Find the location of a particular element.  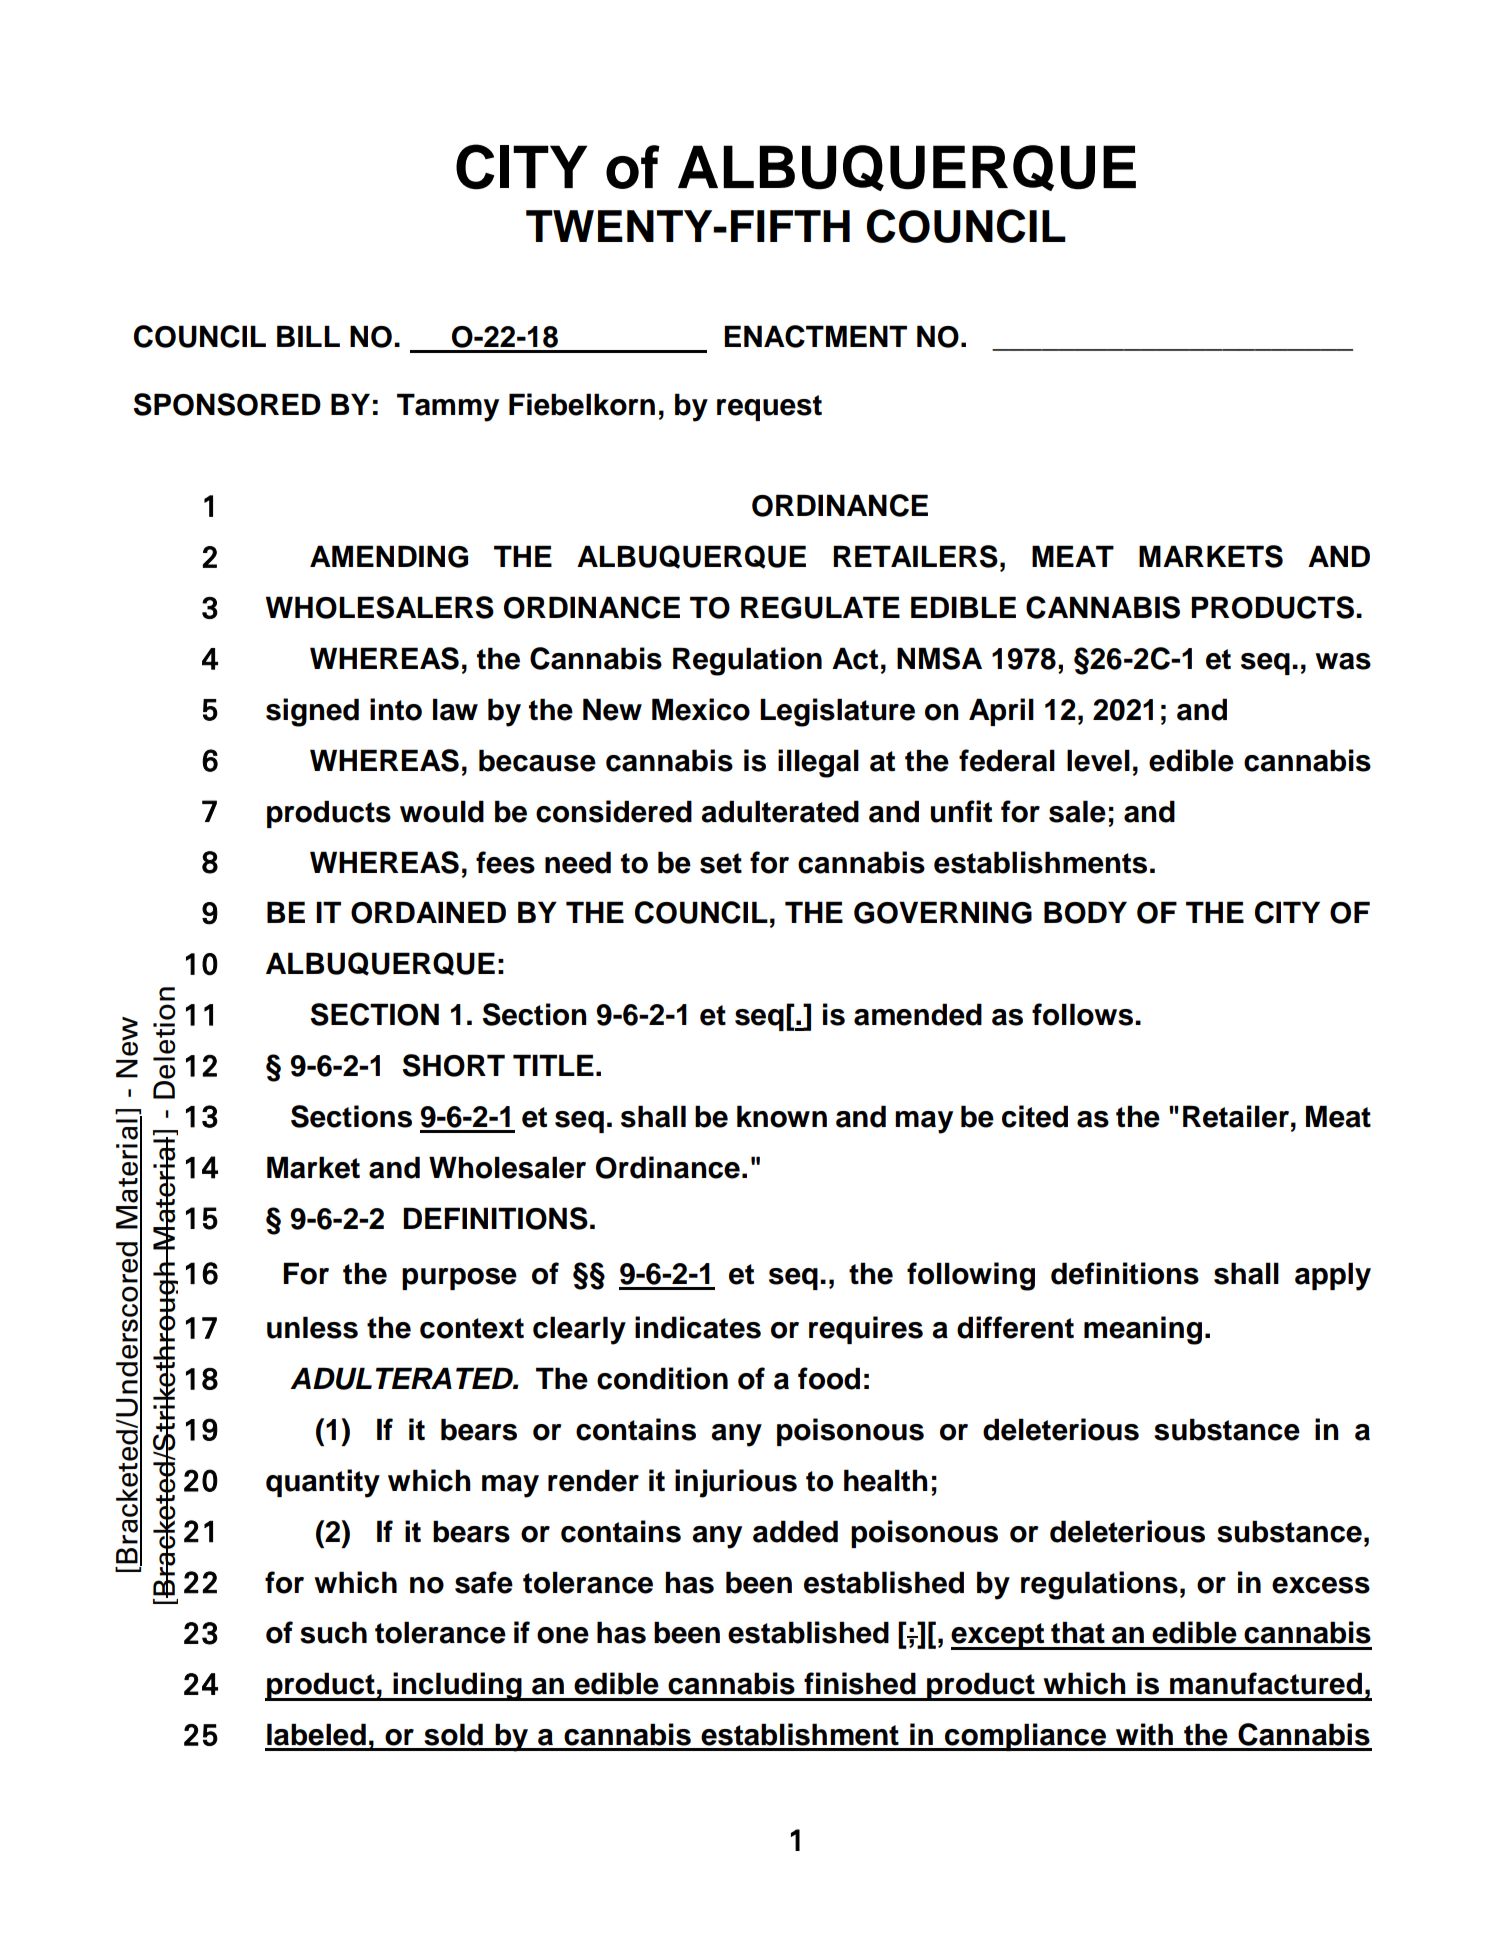

BILL is located at coordinates (308, 336).
